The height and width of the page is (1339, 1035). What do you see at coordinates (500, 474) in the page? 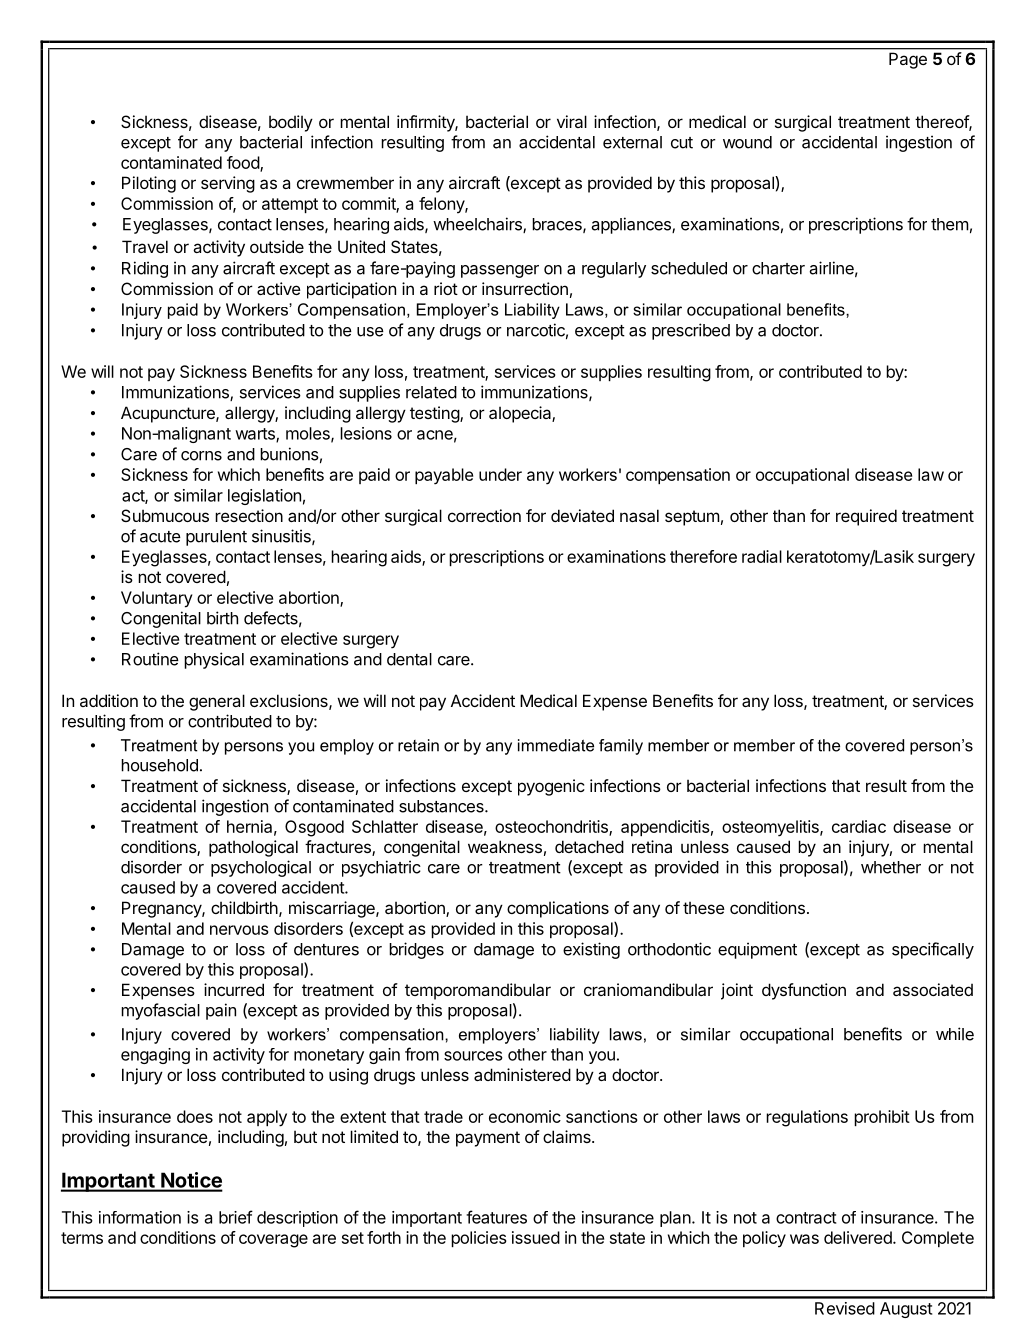
I see `under` at bounding box center [500, 474].
